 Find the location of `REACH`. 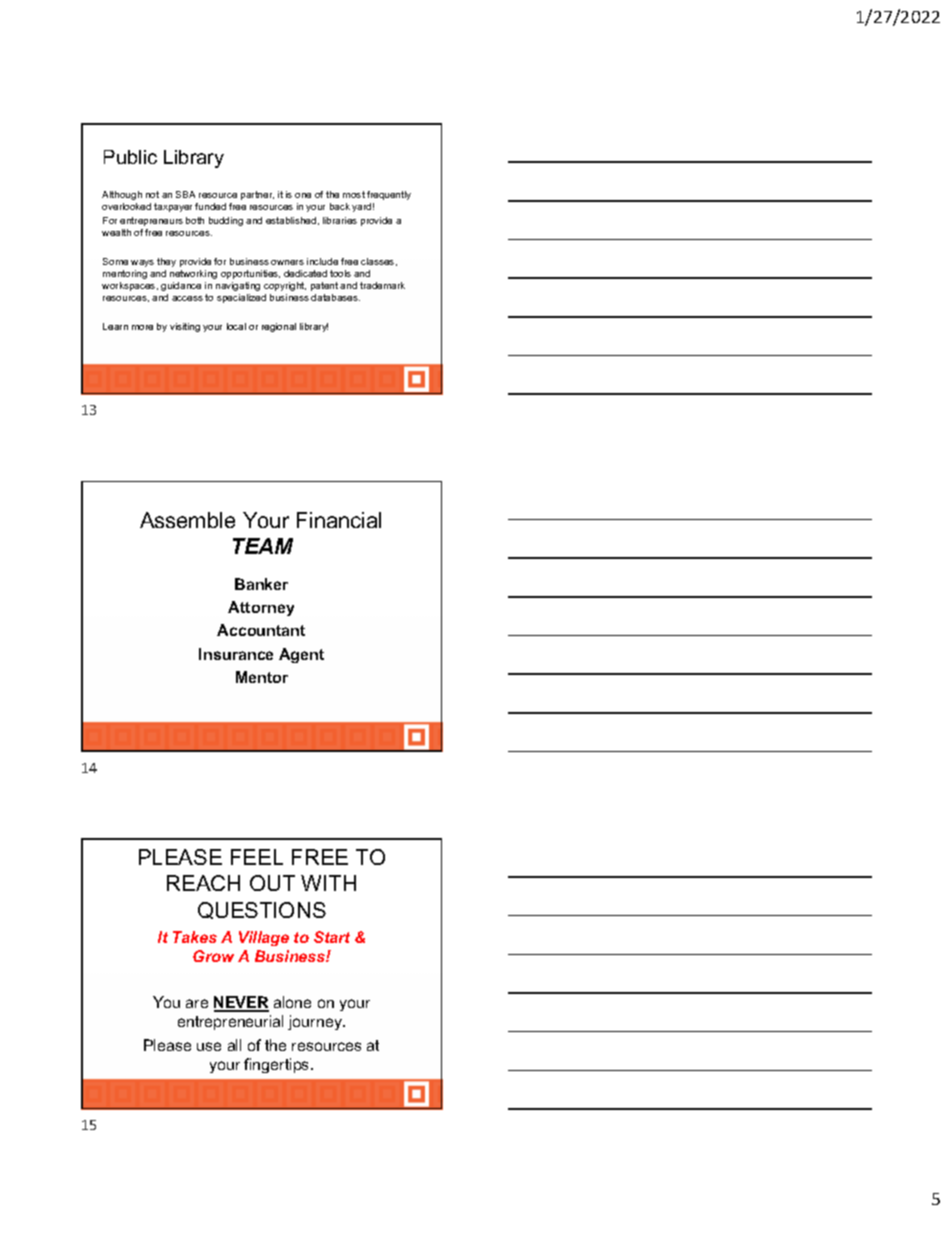

REACH is located at coordinates (203, 883).
